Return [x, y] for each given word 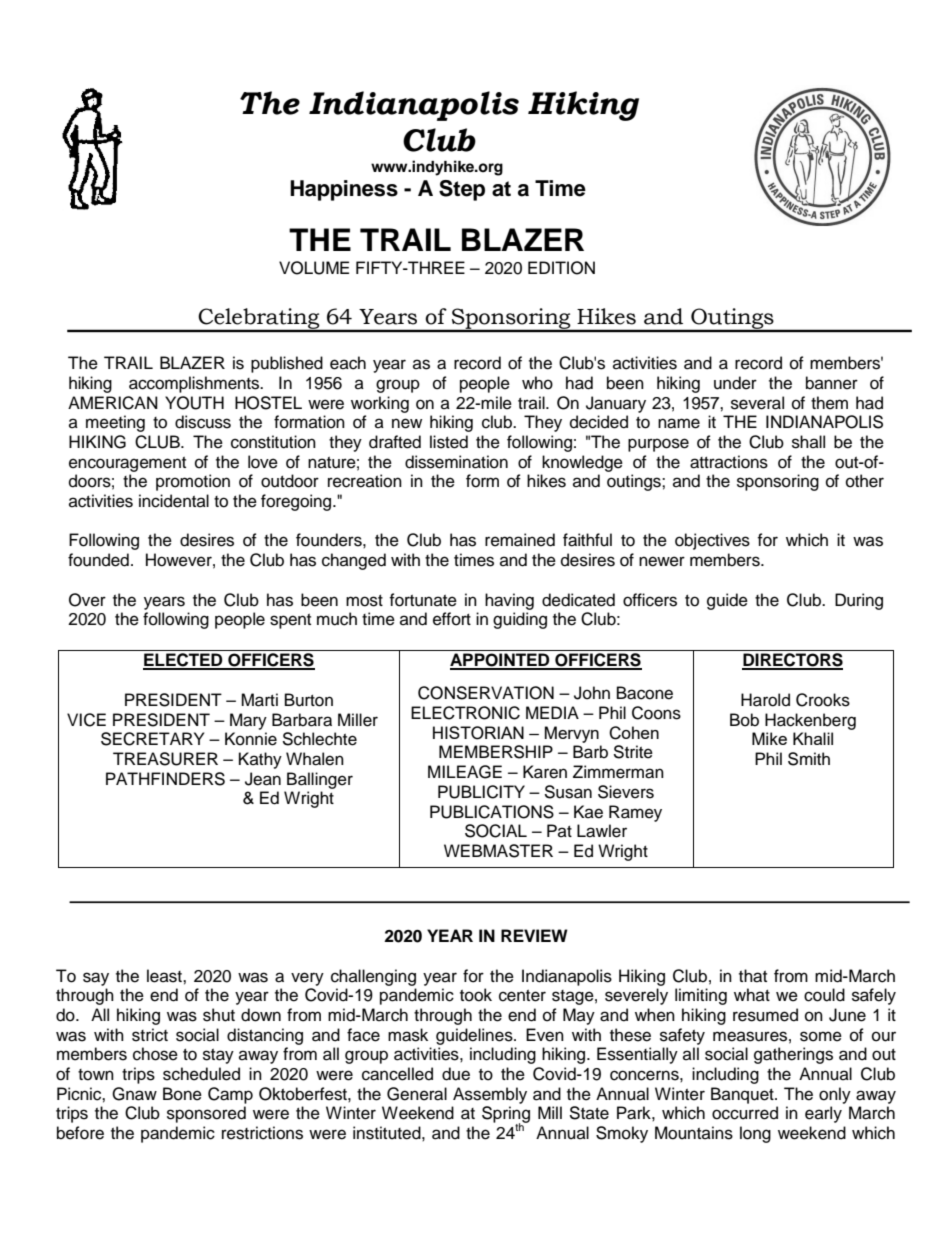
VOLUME [314, 268]
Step [462, 190]
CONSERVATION [486, 693]
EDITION [561, 268]
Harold [765, 700]
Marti [259, 700]
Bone [182, 1094]
